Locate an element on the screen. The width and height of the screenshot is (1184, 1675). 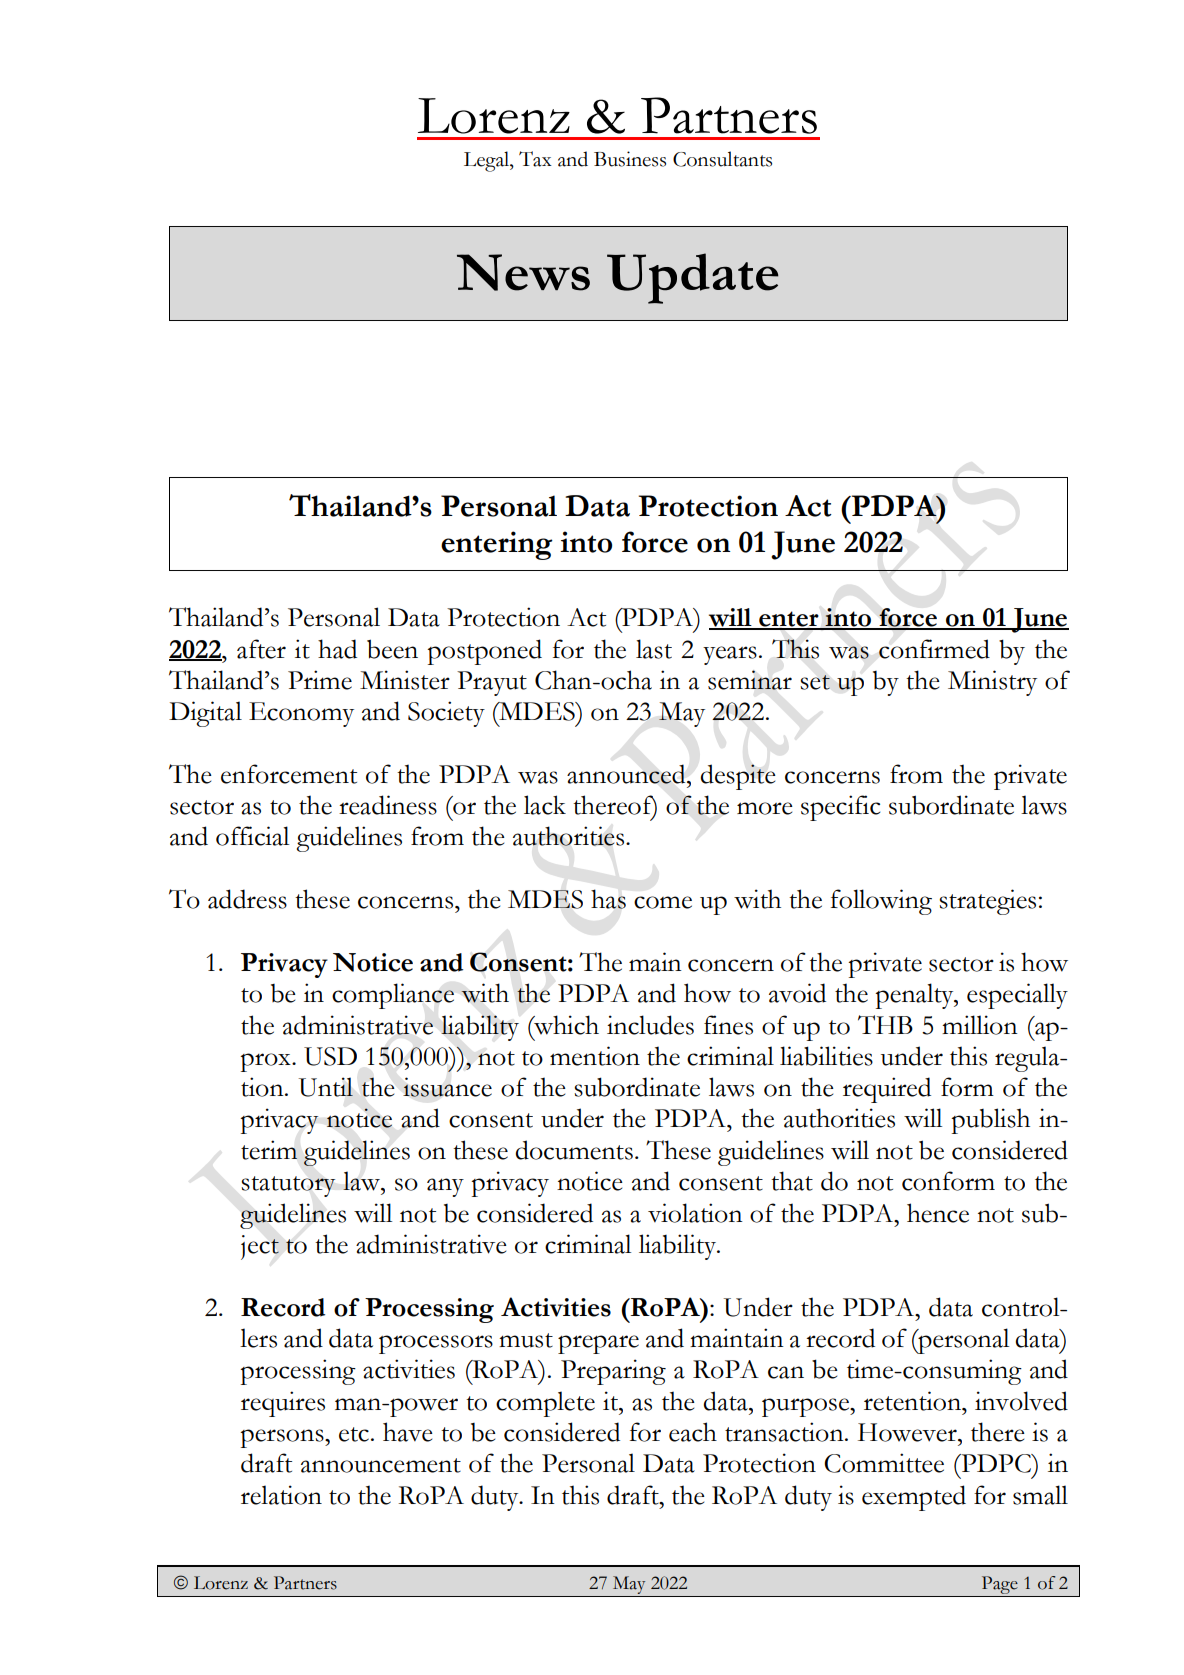
strategies is located at coordinates (987, 902).
